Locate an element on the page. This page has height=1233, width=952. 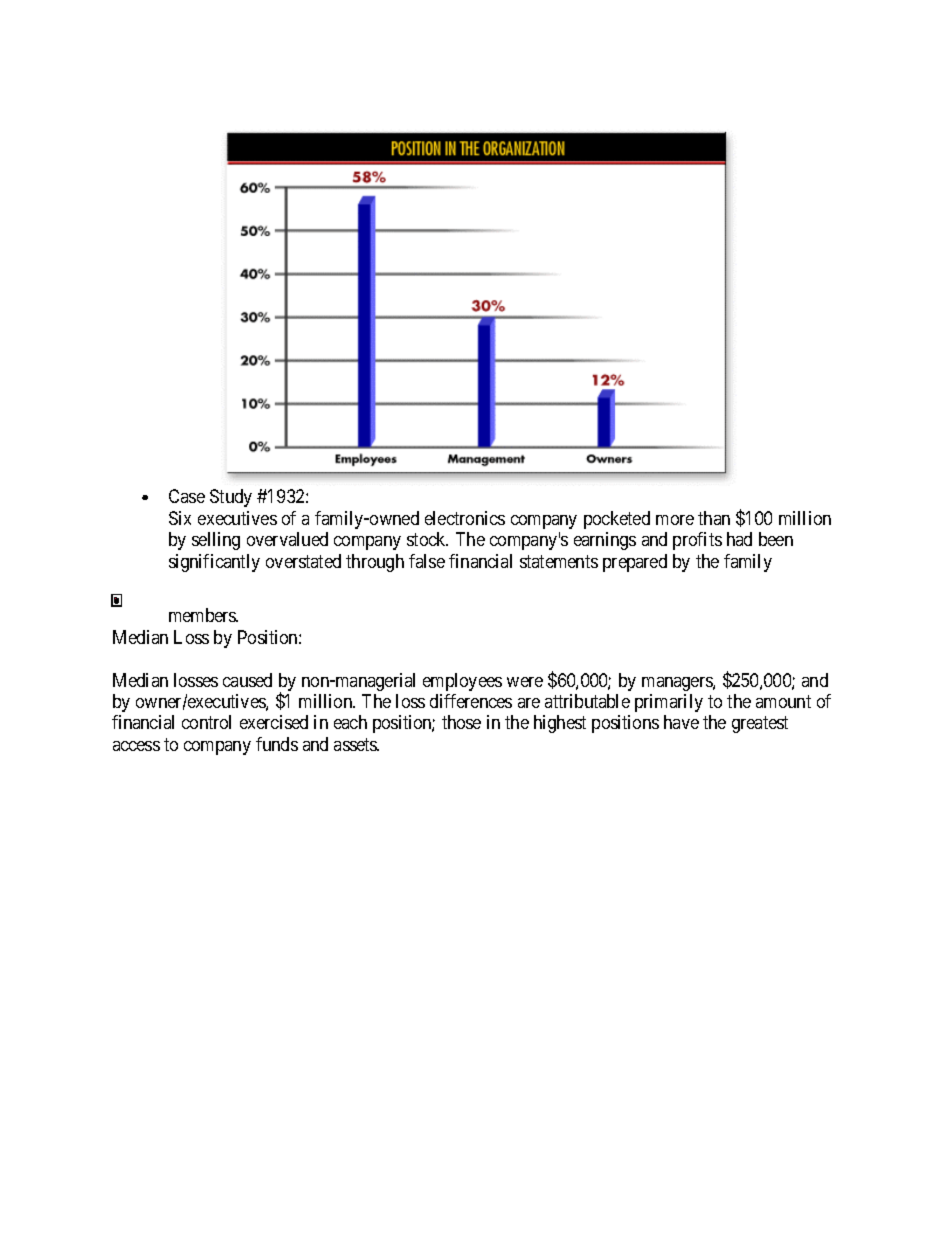
through is located at coordinates (375, 563).
